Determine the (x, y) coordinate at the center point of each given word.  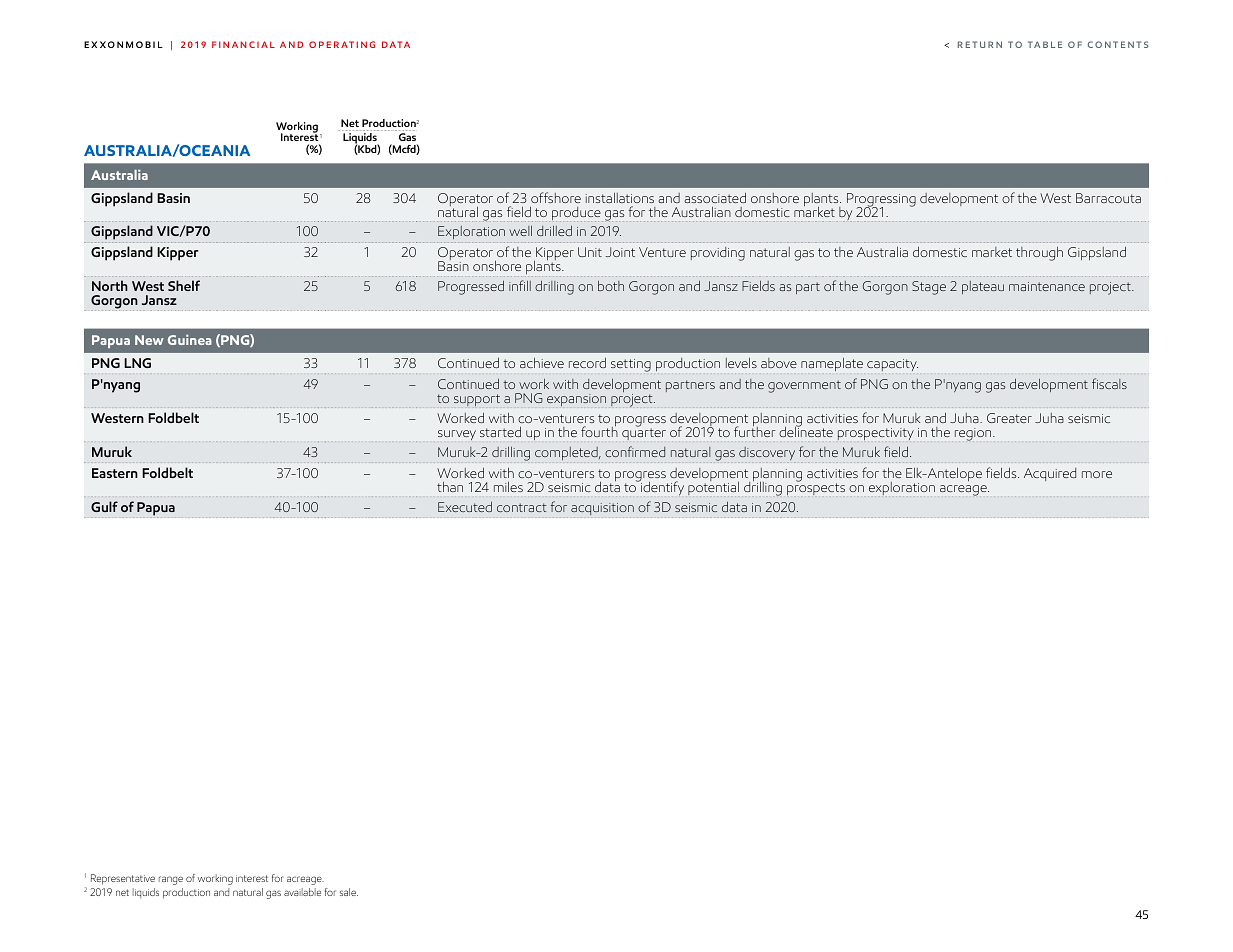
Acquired (1050, 474)
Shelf (184, 285)
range (171, 880)
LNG (137, 363)
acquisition (602, 509)
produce (576, 213)
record (587, 363)
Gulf (104, 506)
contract (522, 507)
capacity (892, 365)
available (302, 892)
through (1039, 254)
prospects (816, 488)
